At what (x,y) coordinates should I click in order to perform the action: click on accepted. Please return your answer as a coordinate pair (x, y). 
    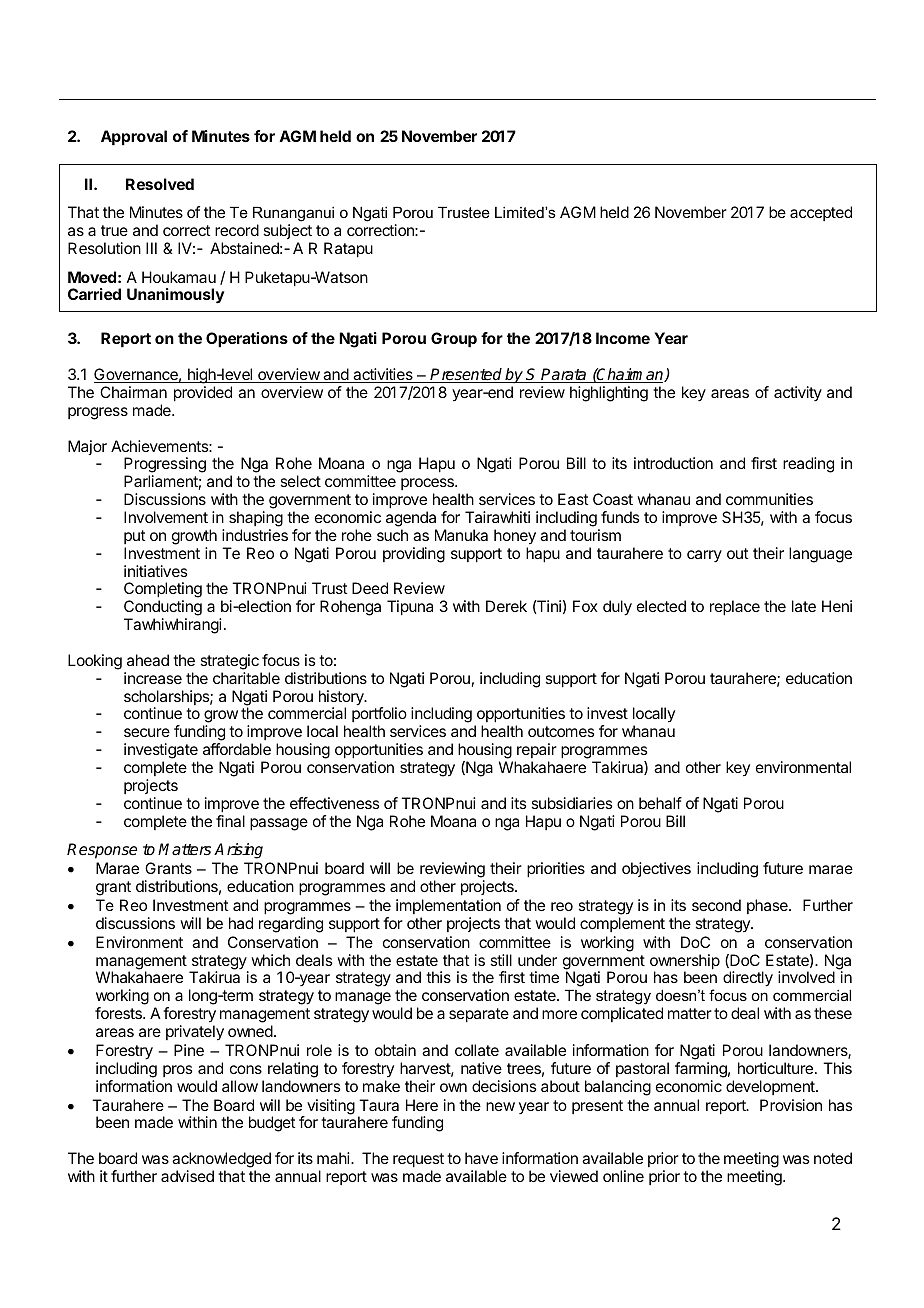
    Looking at the image, I should click on (821, 213).
